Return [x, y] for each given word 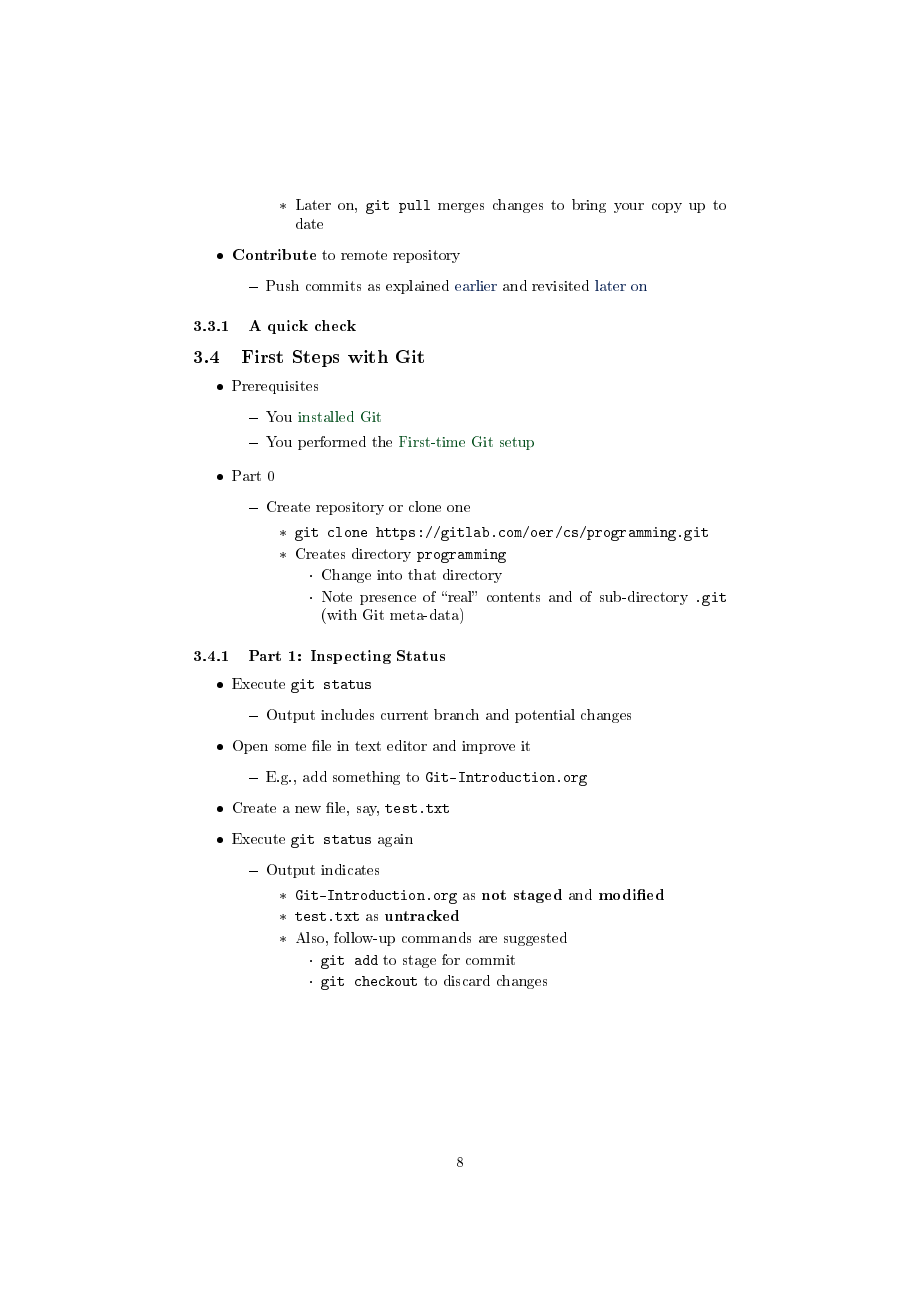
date [309, 223]
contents [513, 597]
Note [337, 596]
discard [467, 980]
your [629, 208]
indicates [350, 869]
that [422, 574]
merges [461, 208]
